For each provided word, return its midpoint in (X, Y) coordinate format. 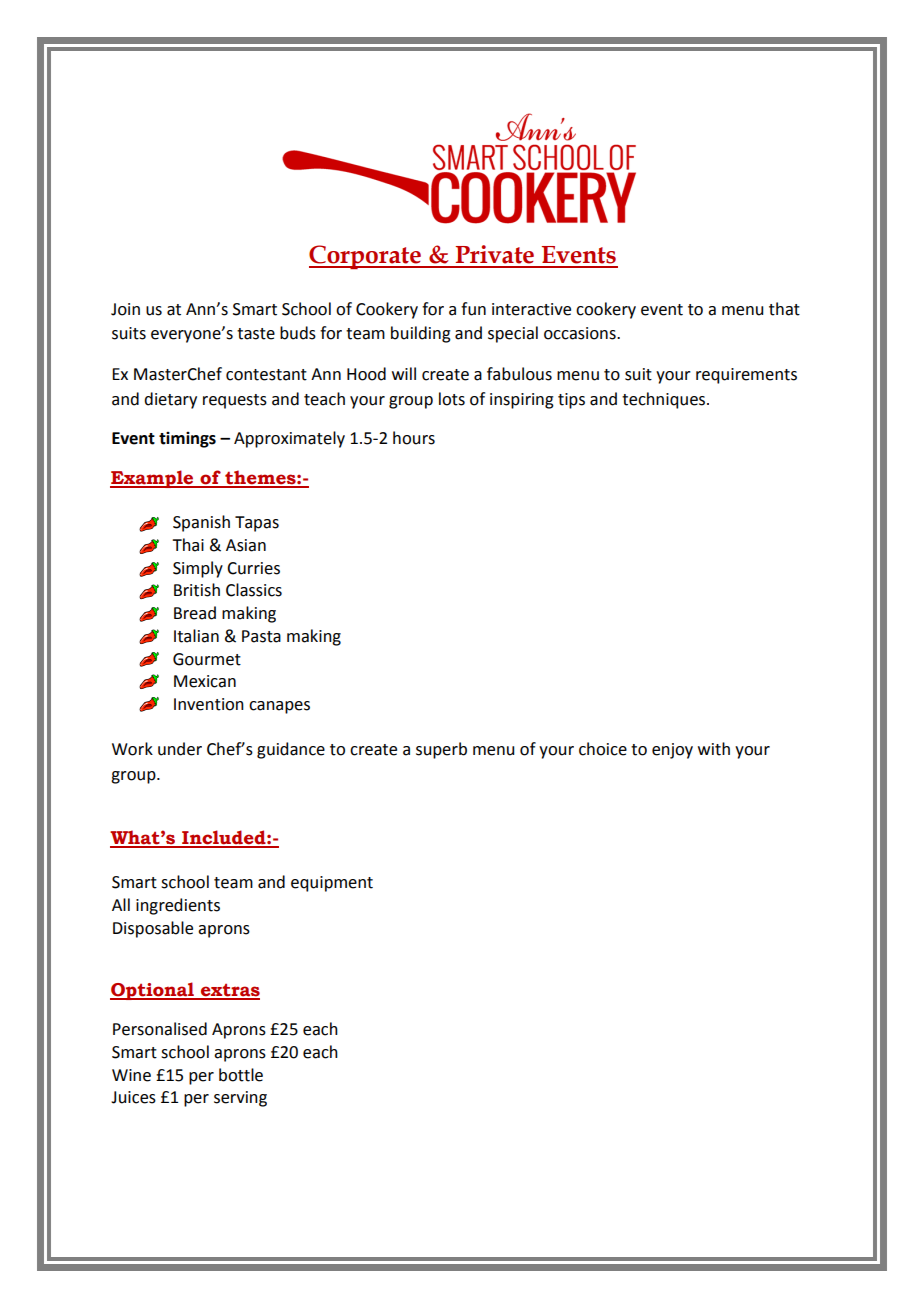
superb (441, 750)
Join (125, 309)
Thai (188, 545)
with (714, 749)
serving (240, 1099)
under (180, 749)
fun (473, 309)
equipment (332, 884)
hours (414, 438)
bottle (241, 1075)
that (784, 309)
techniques (665, 400)
